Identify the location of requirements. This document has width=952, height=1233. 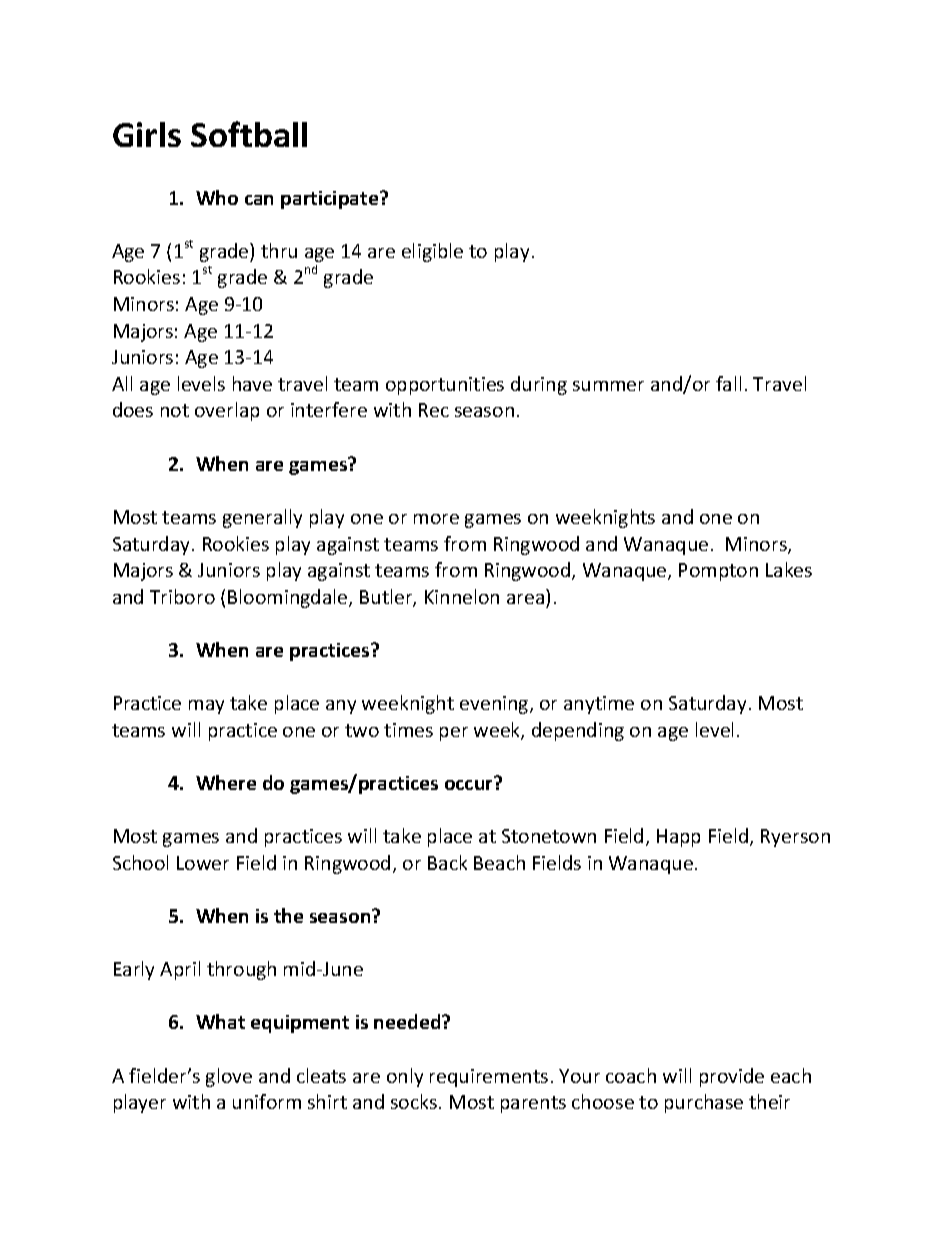
(489, 1078).
